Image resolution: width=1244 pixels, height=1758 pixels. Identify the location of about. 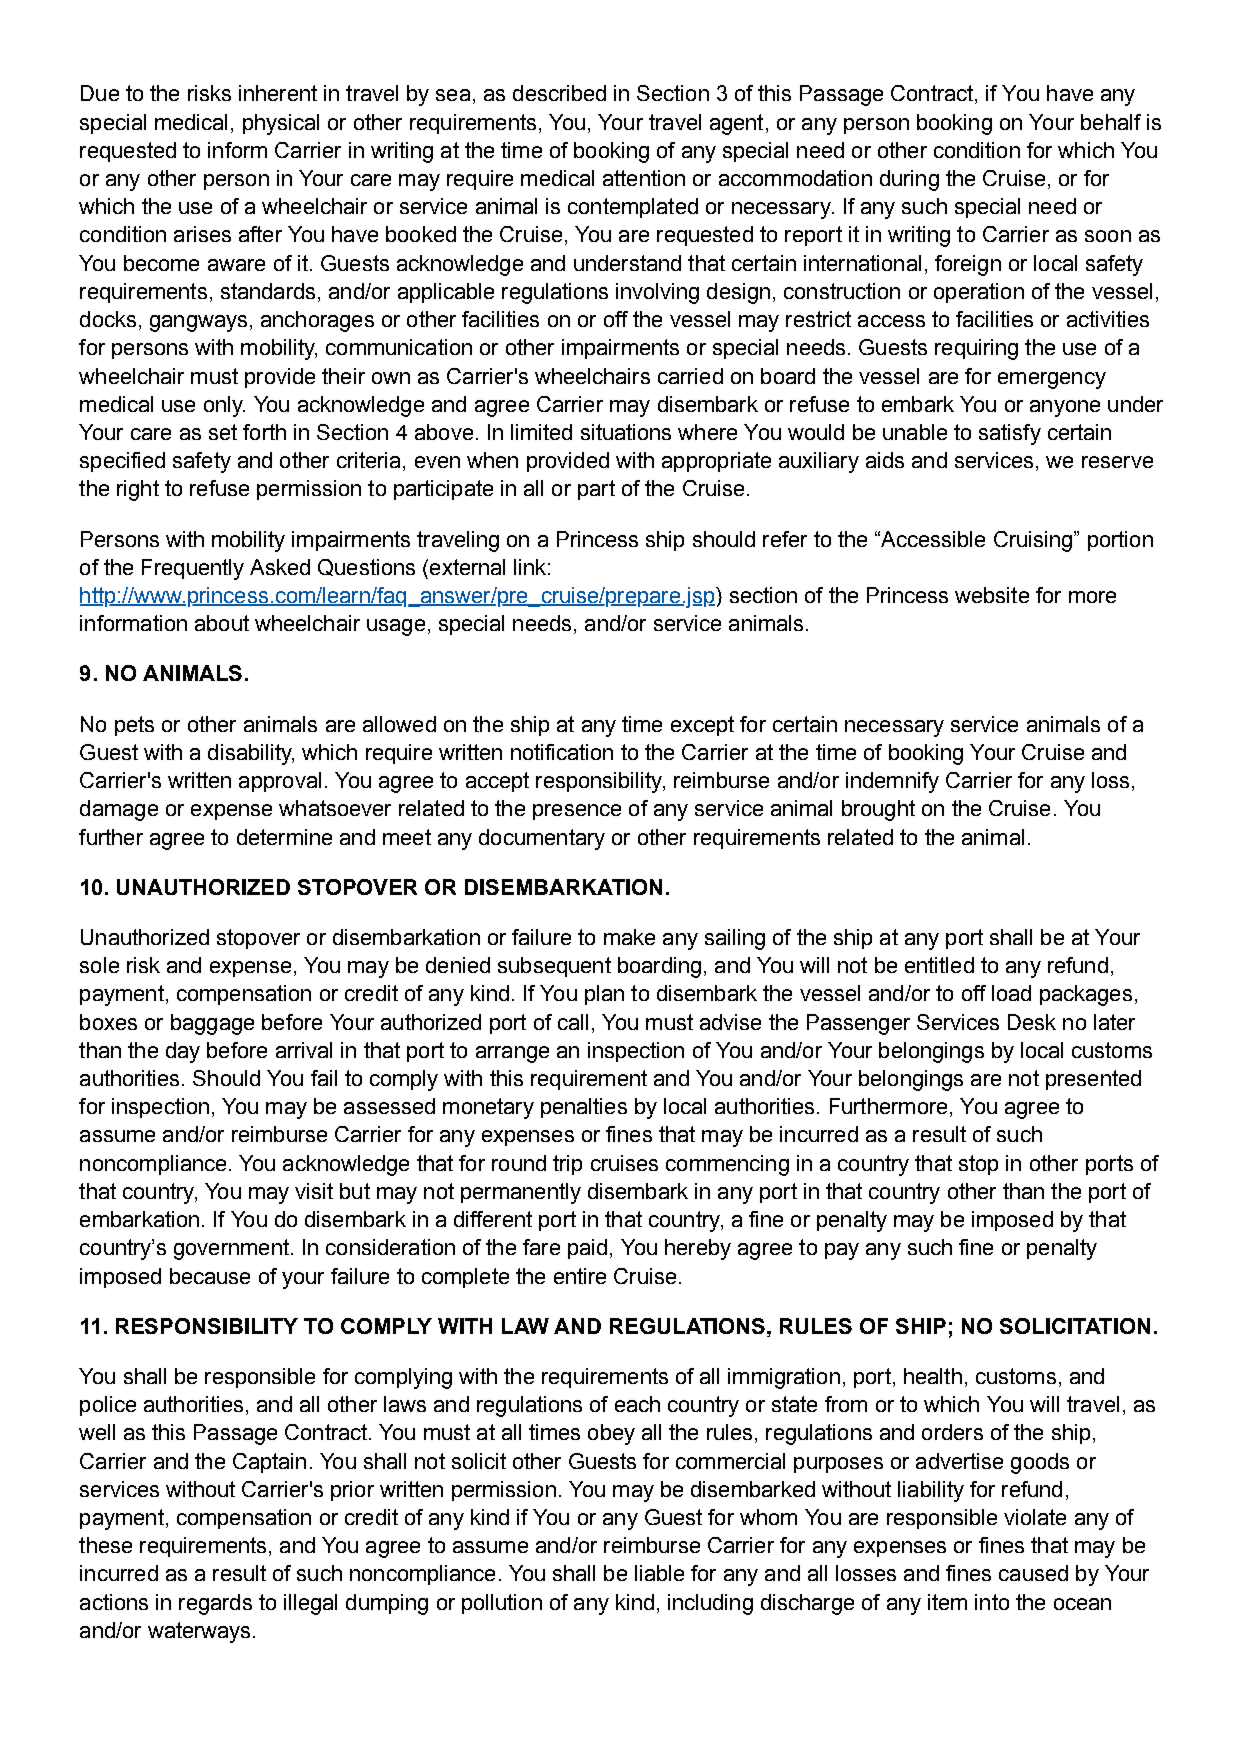
(222, 623).
